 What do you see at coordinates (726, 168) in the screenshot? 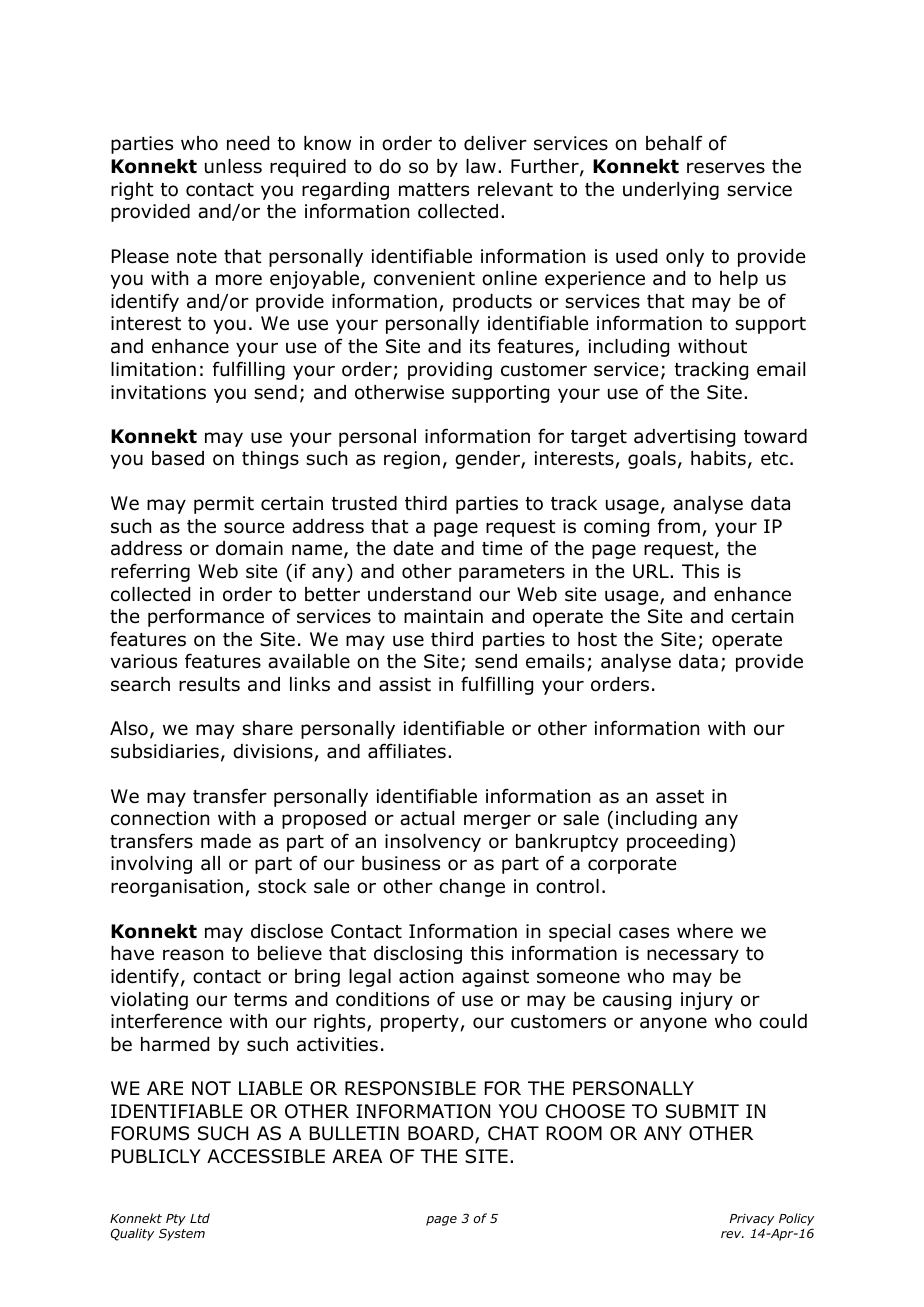
I see `reserves` at bounding box center [726, 168].
